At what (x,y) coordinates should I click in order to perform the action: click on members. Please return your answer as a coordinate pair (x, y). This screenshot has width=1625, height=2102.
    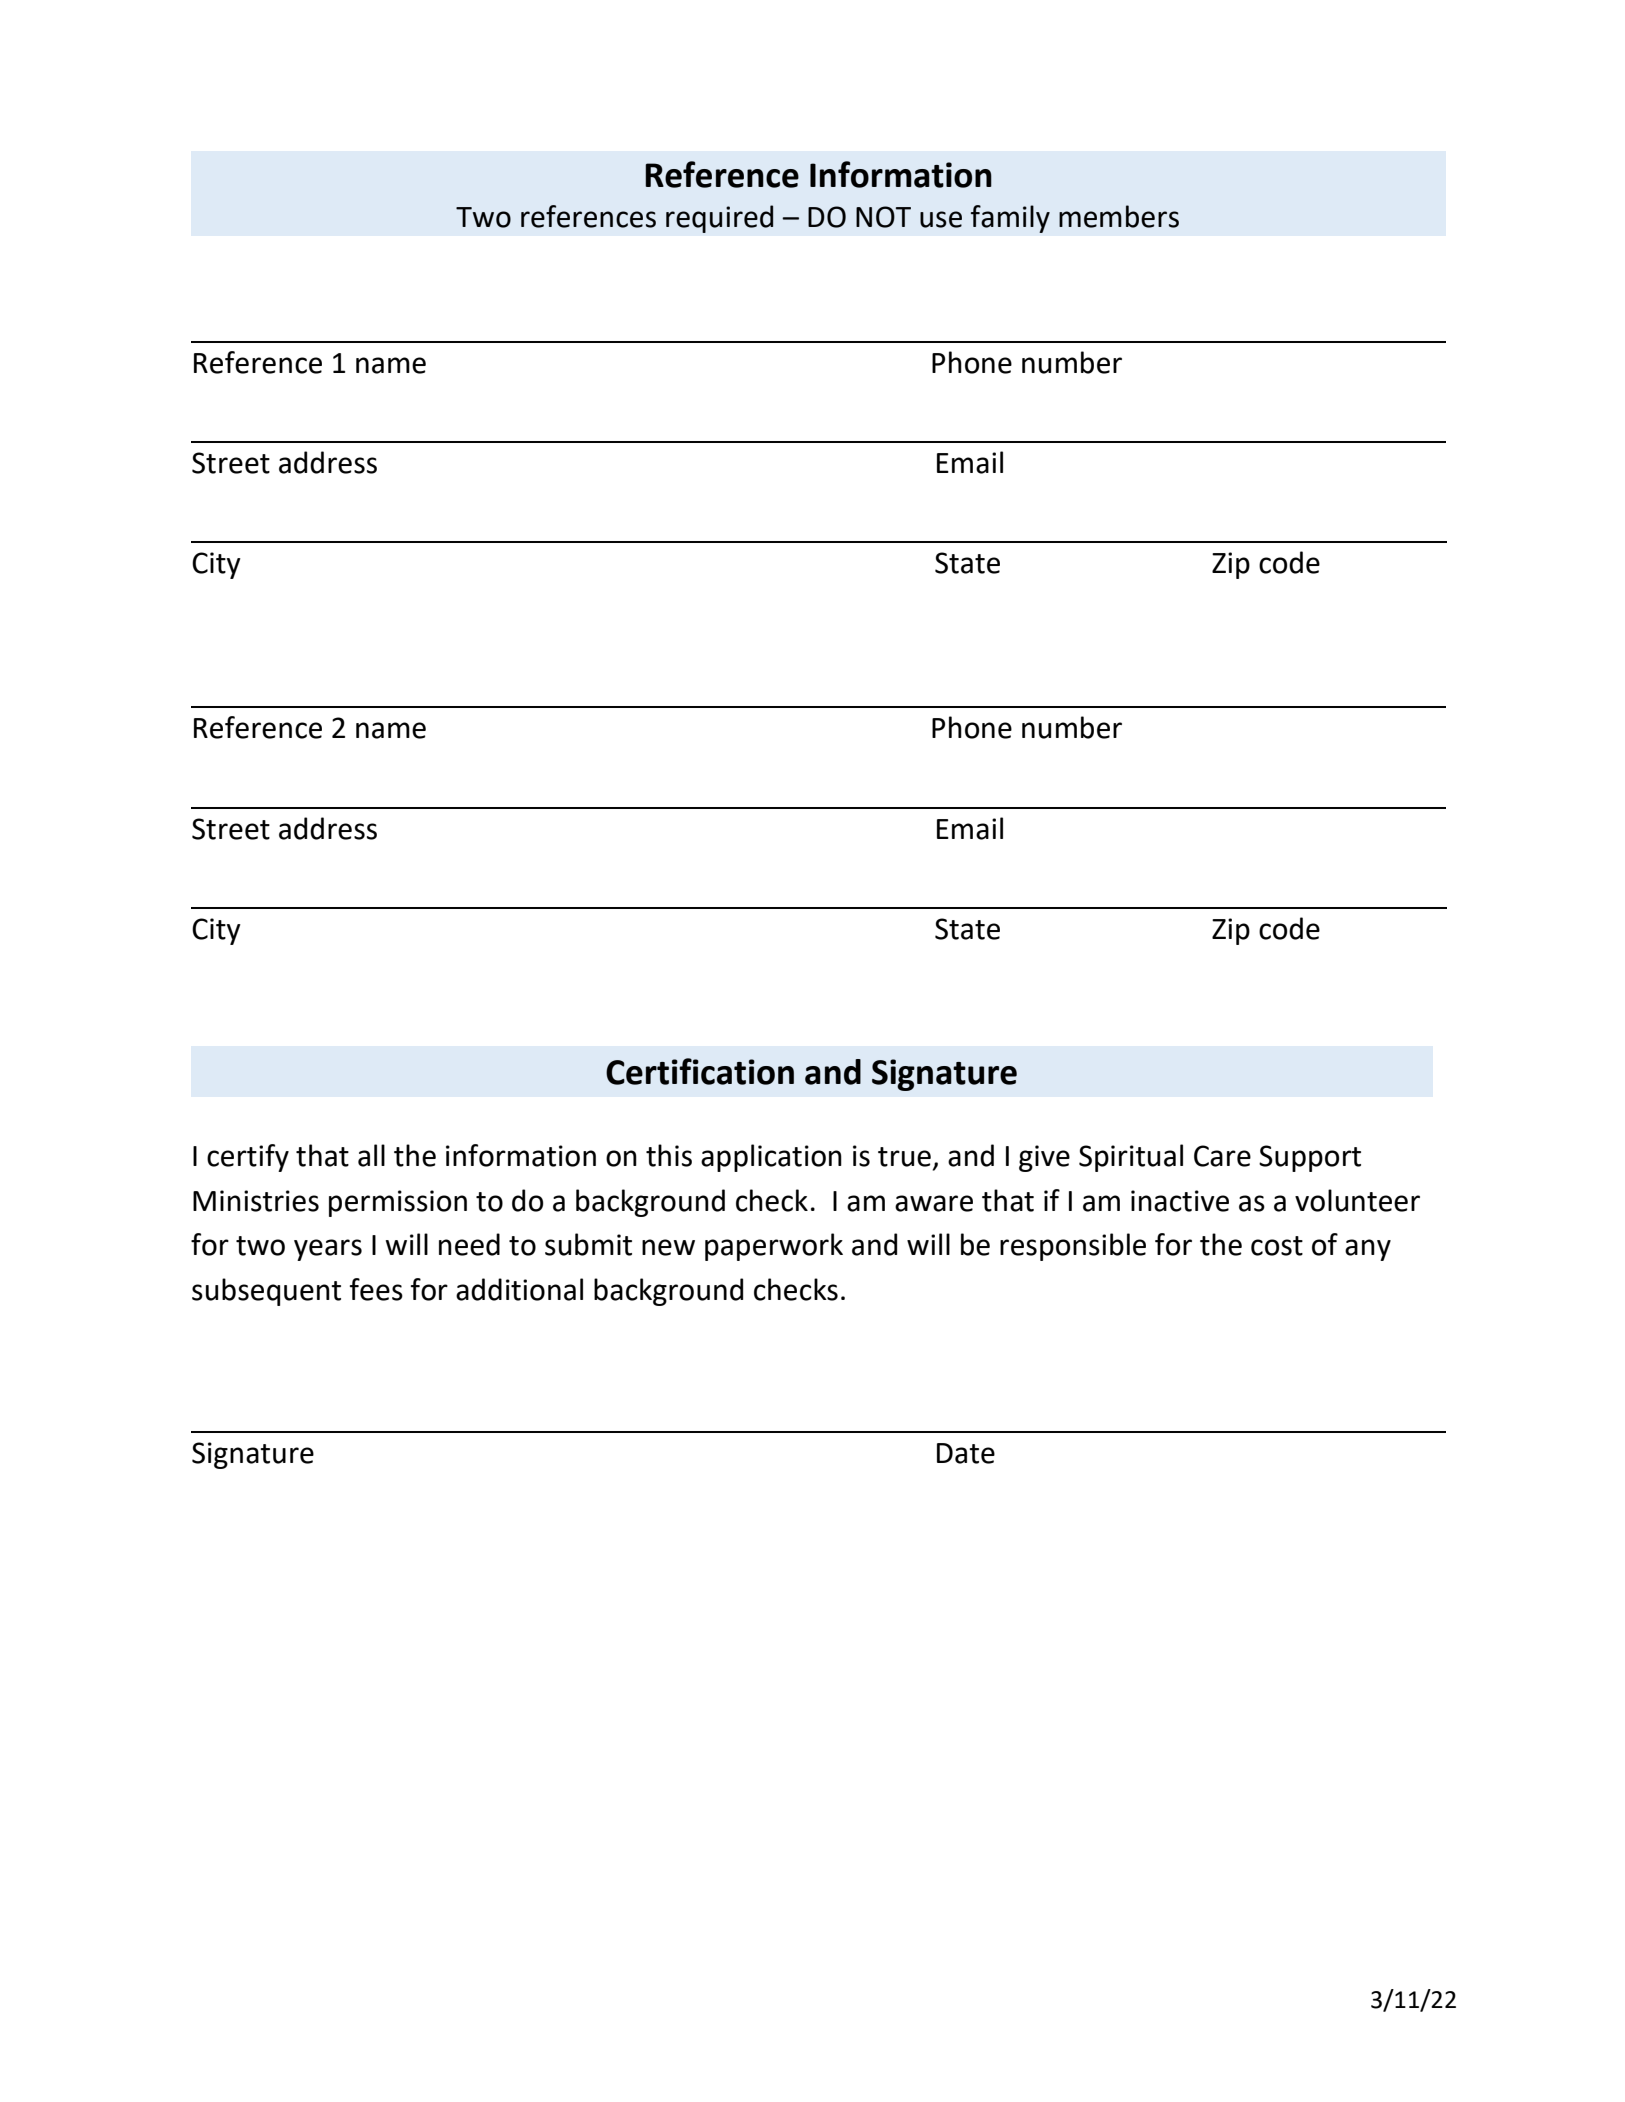
    Looking at the image, I should click on (1119, 216).
